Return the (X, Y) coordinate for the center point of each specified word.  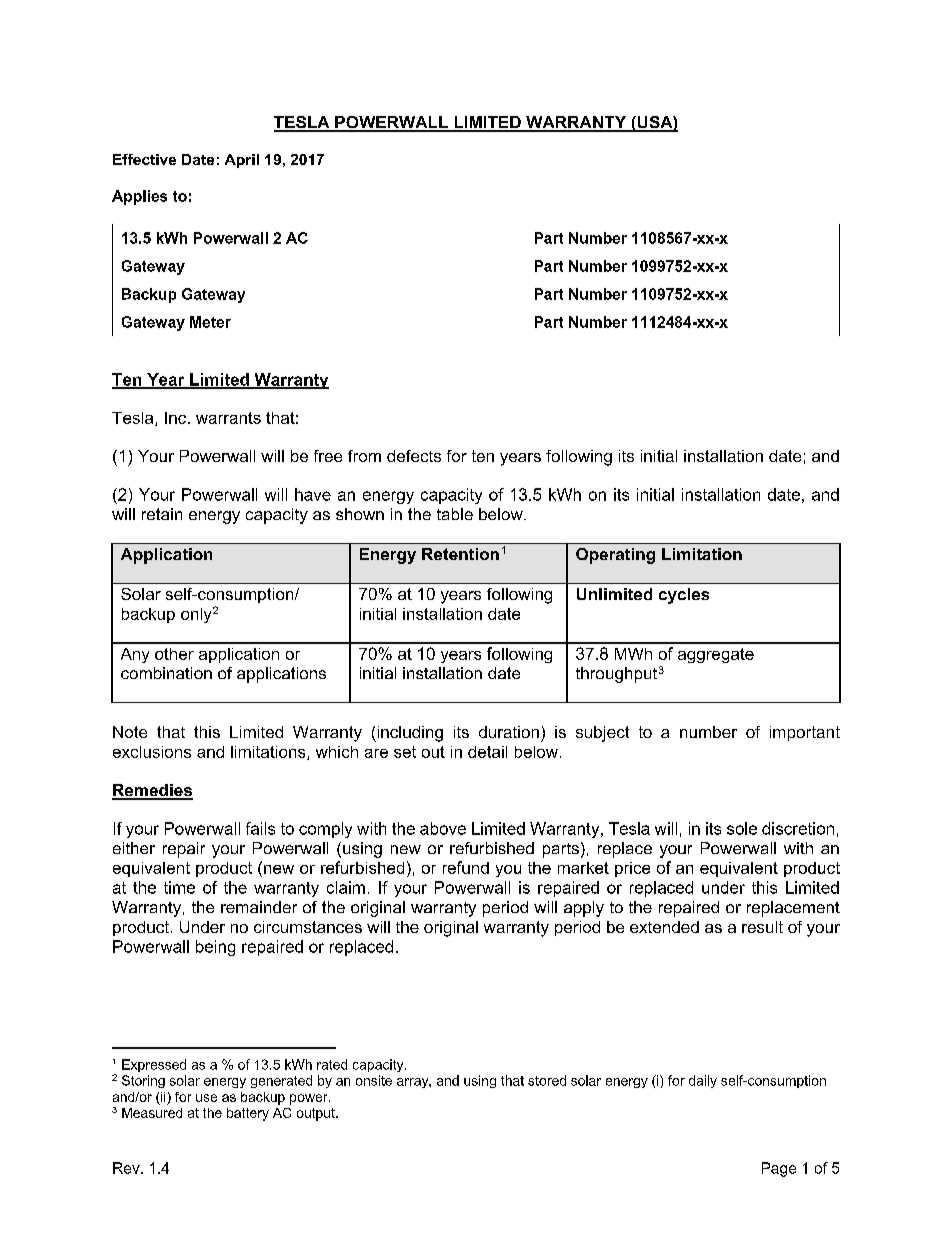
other (174, 654)
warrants (228, 418)
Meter (210, 322)
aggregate (716, 655)
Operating (615, 556)
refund (466, 867)
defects (414, 456)
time (179, 887)
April (242, 161)
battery (248, 1114)
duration (509, 732)
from (364, 456)
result (762, 927)
